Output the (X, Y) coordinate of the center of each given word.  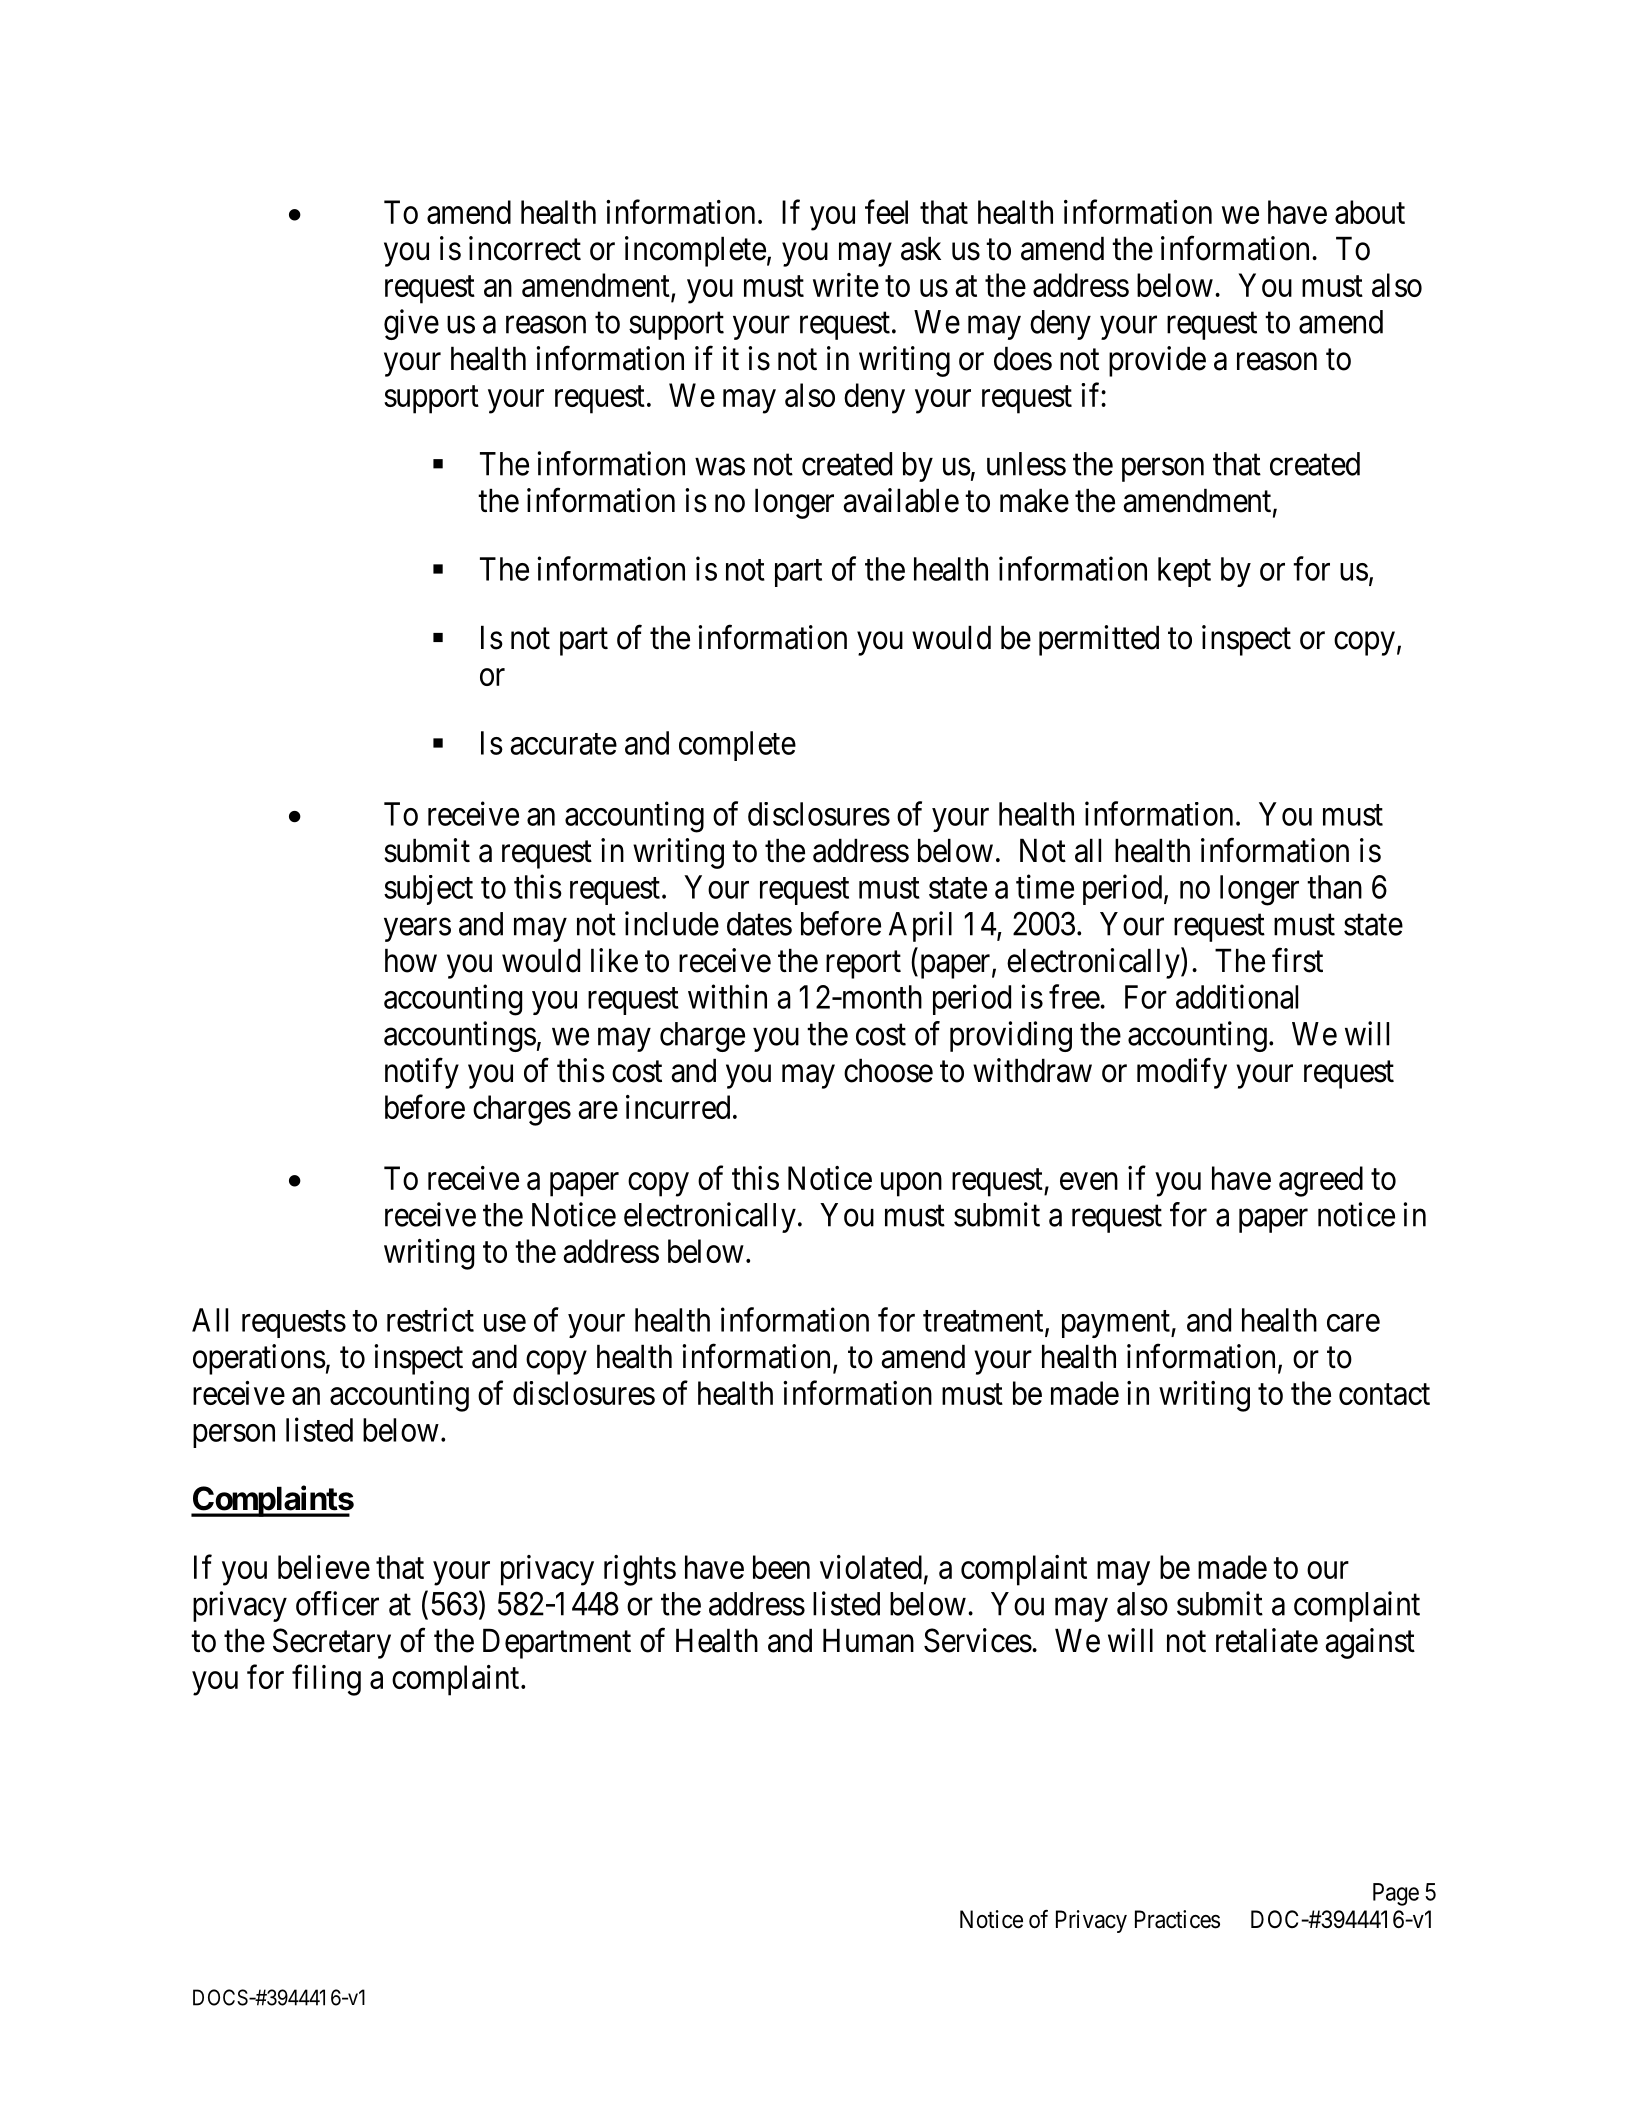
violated (871, 1567)
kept (1184, 572)
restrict (430, 1319)
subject (428, 890)
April (920, 926)
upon (911, 1185)
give (411, 324)
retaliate (1267, 1640)
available (901, 500)
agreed (1321, 1181)
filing (326, 1680)
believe (324, 1567)
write (846, 285)
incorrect (525, 248)
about (1370, 212)
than (1334, 887)
